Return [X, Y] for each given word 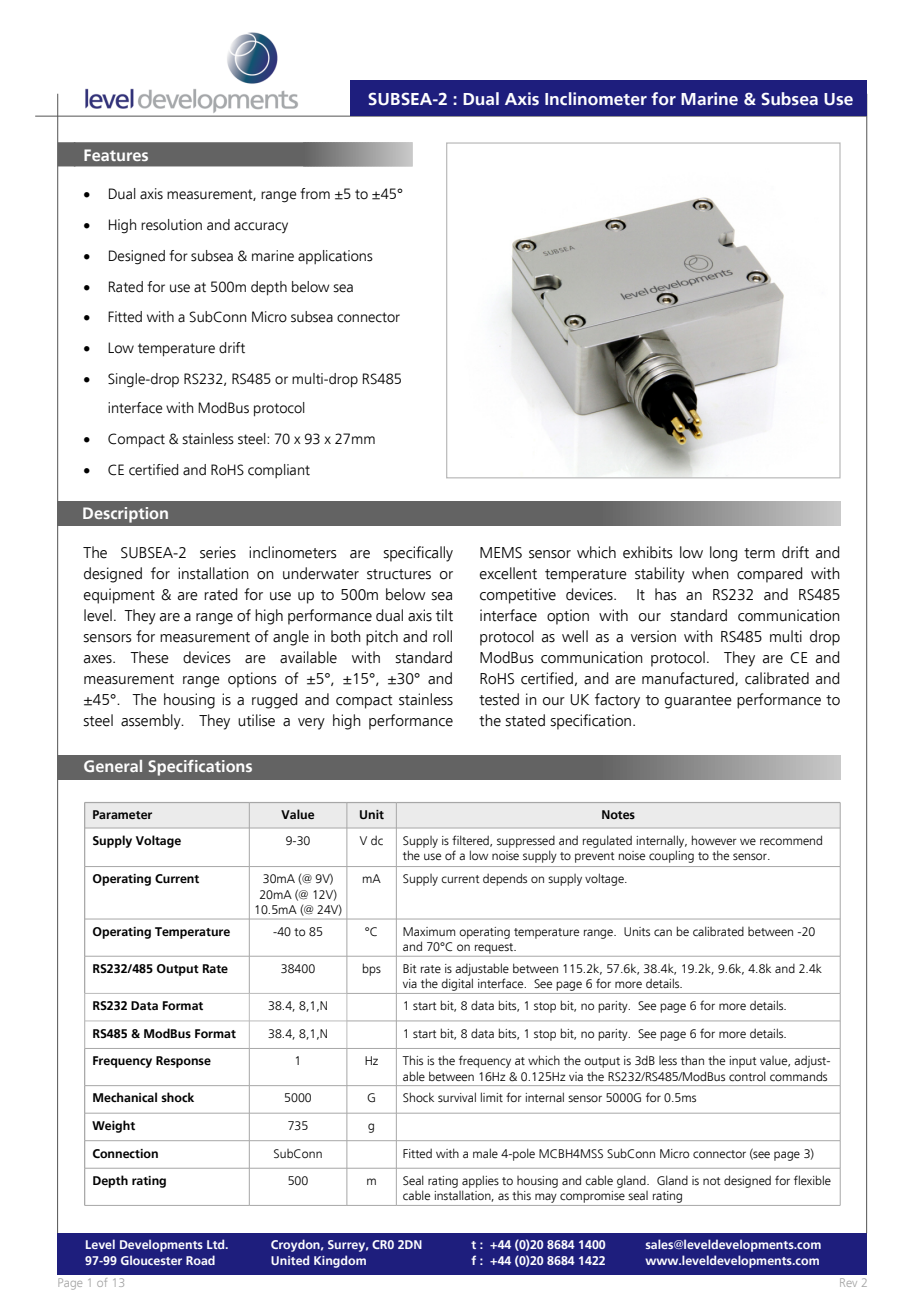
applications [335, 257]
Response [183, 1062]
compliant [279, 471]
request [495, 948]
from [315, 193]
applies [480, 1181]
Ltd [217, 1244]
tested [499, 699]
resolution [171, 225]
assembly [152, 722]
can [663, 932]
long [723, 554]
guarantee [698, 702]
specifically [418, 554]
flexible [812, 1180]
